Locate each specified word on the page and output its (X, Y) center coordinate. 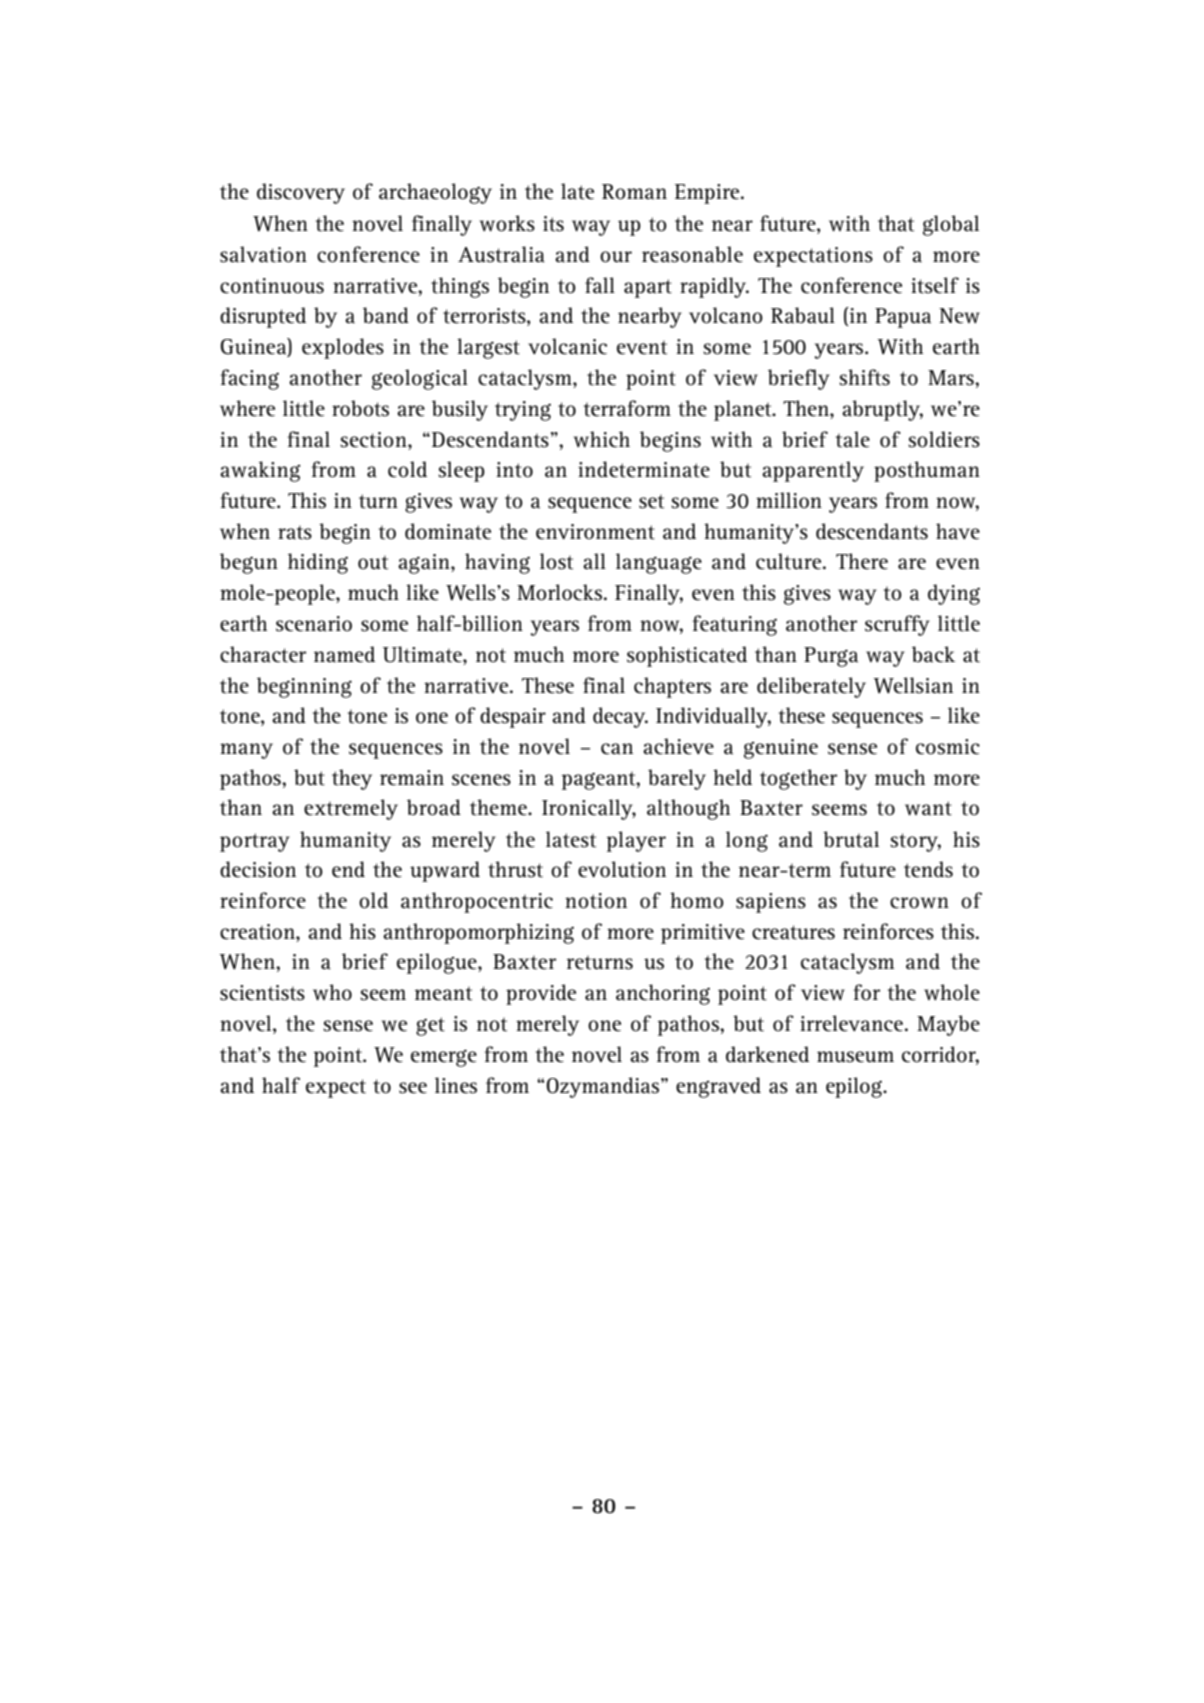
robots (360, 408)
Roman (634, 192)
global (951, 225)
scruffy (897, 625)
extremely (351, 809)
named (344, 654)
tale (853, 439)
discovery (301, 193)
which (602, 439)
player (636, 841)
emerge (444, 1058)
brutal (851, 839)
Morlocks (559, 592)
